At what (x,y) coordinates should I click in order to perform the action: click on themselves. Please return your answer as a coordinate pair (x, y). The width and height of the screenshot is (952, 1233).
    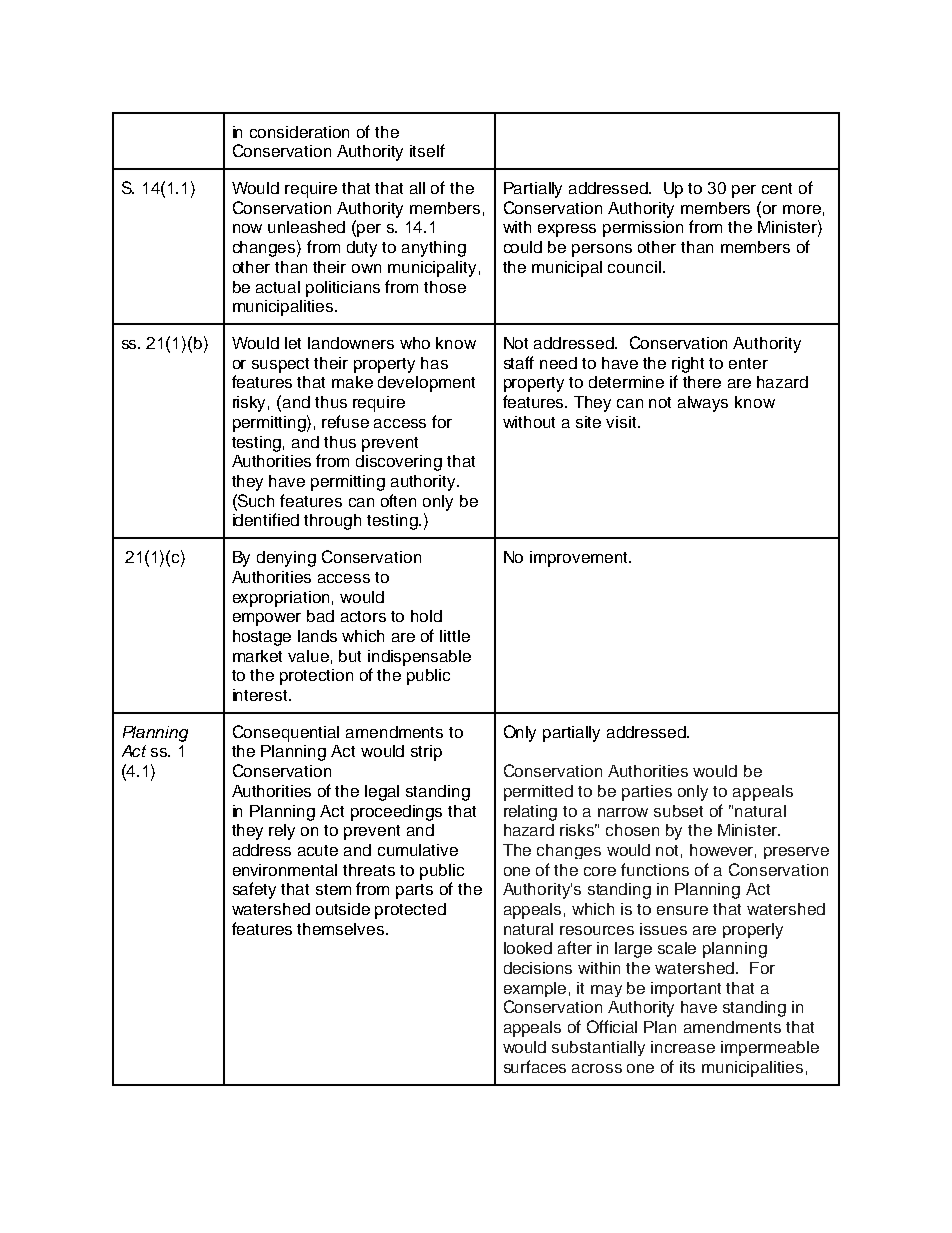
    Looking at the image, I should click on (342, 929).
